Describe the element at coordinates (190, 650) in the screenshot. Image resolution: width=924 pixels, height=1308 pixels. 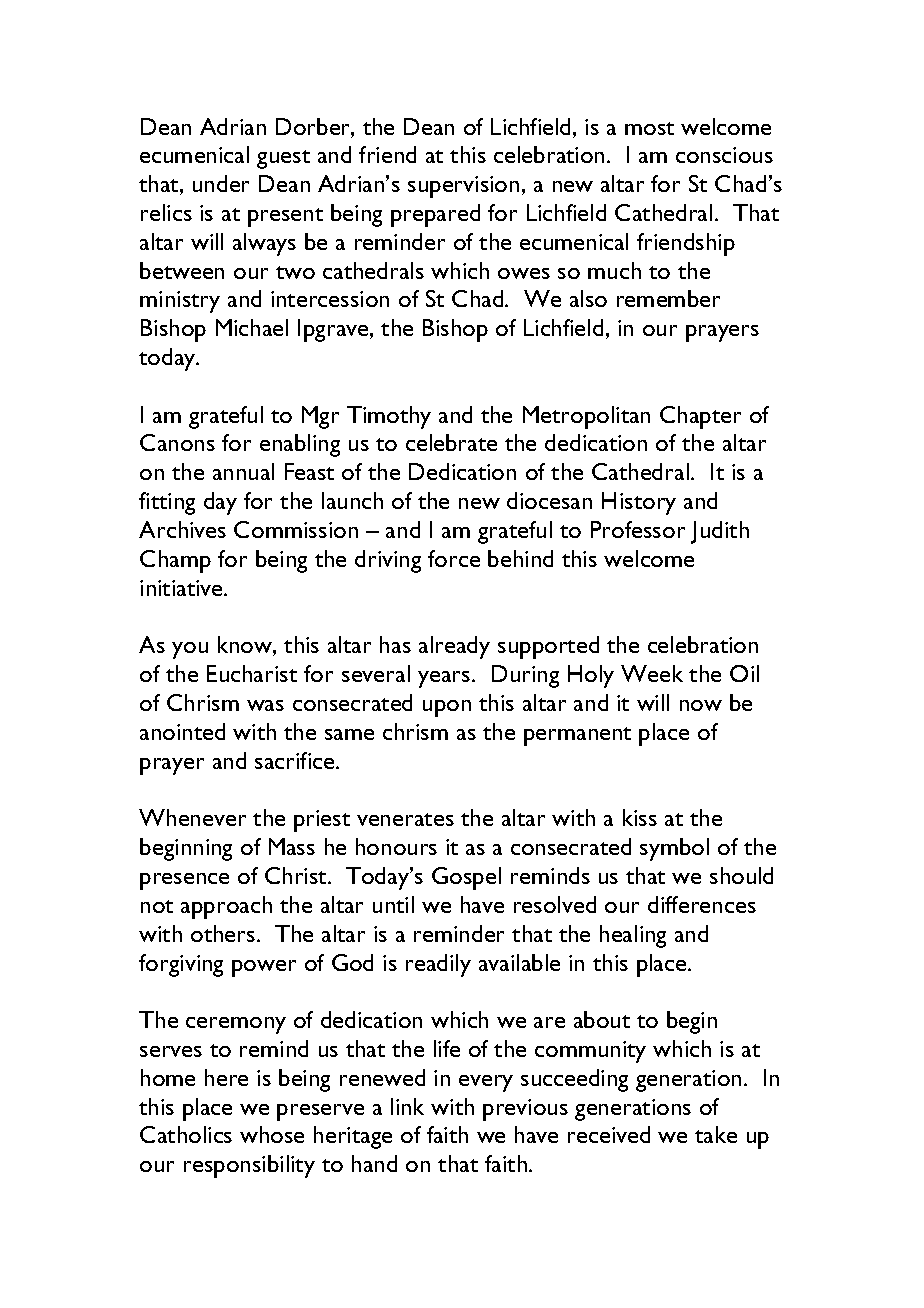
I see `you` at that location.
